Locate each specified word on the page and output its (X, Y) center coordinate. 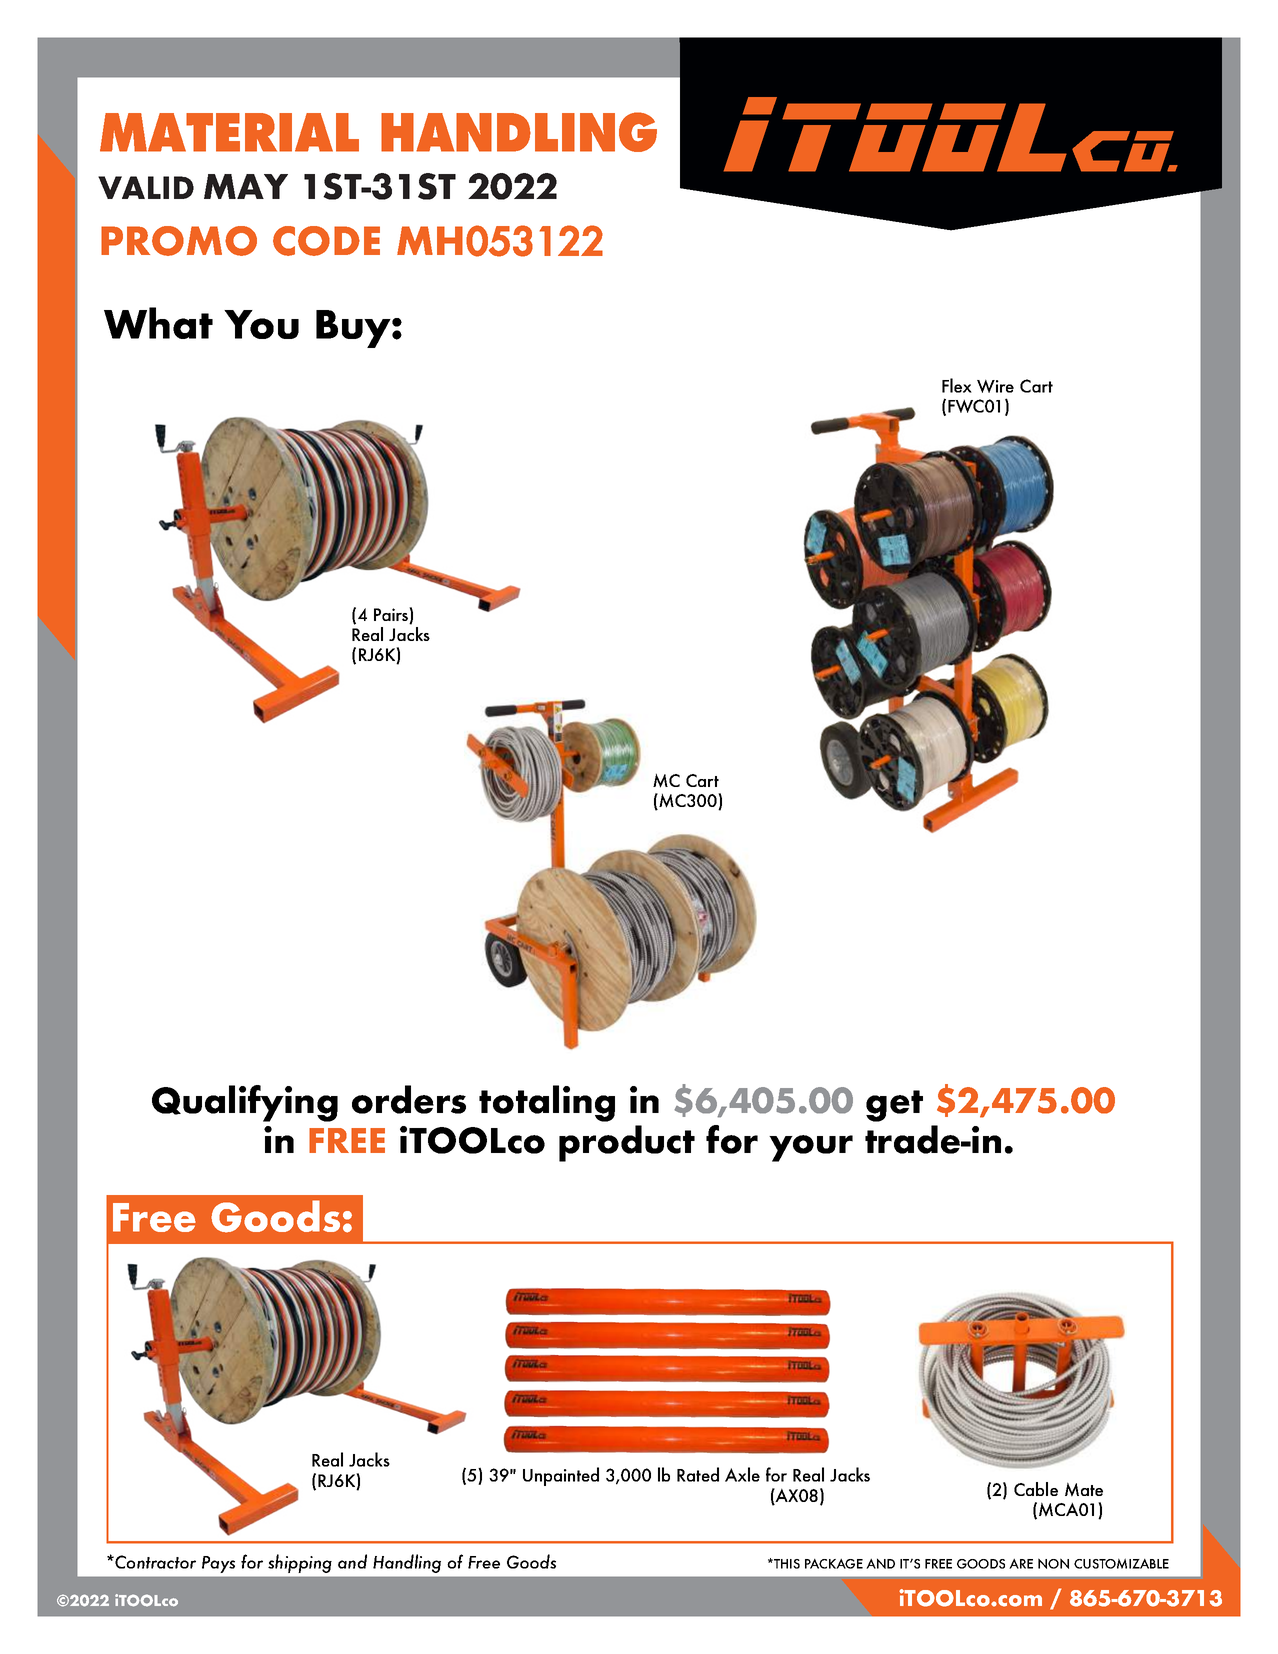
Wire (995, 386)
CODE (326, 241)
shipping (300, 1563)
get (894, 1106)
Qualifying (245, 1103)
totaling (547, 1103)
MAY (246, 186)
